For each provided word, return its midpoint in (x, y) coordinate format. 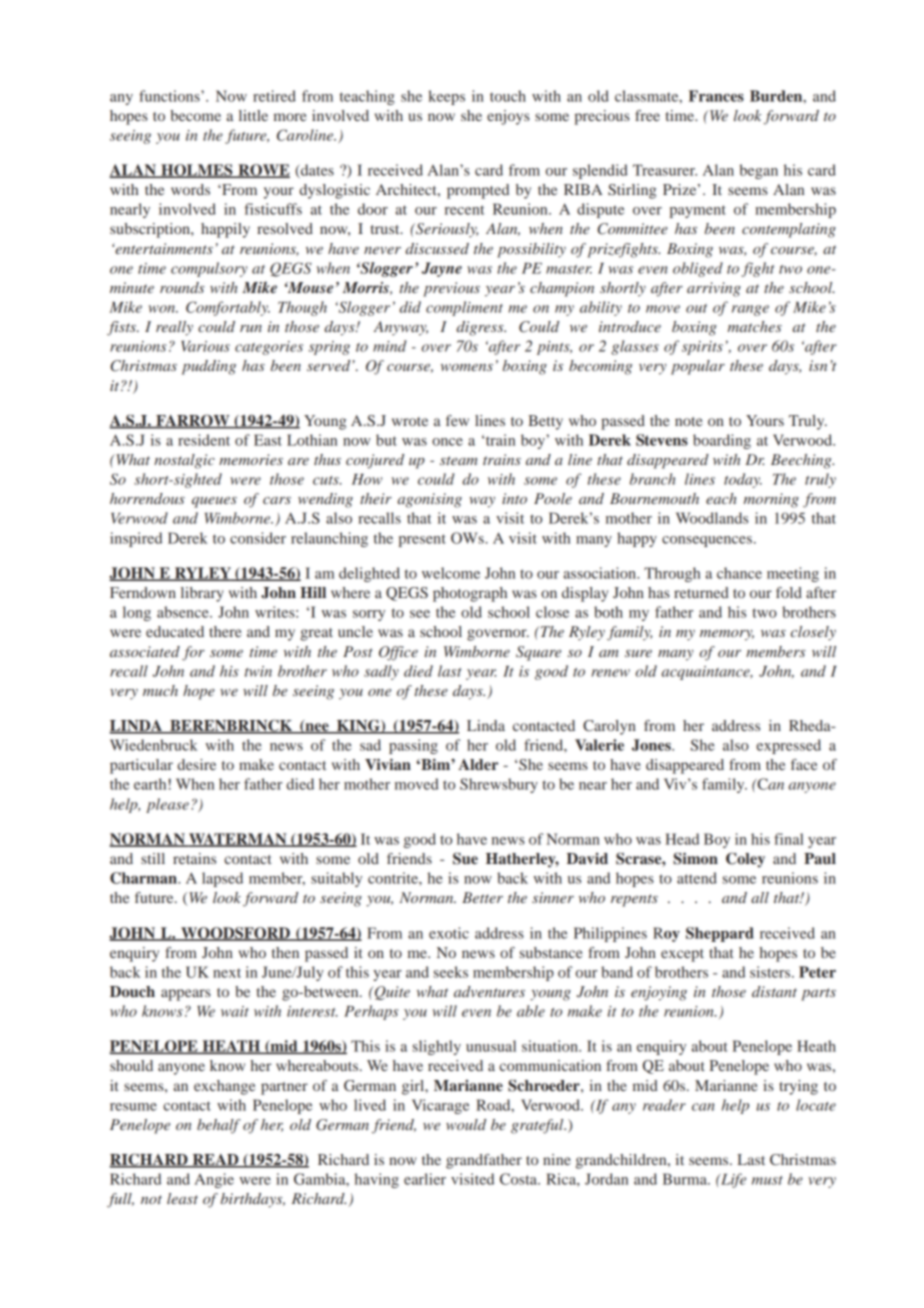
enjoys (508, 117)
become (195, 115)
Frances (716, 96)
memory (727, 635)
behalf (219, 1126)
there (225, 631)
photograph (470, 594)
